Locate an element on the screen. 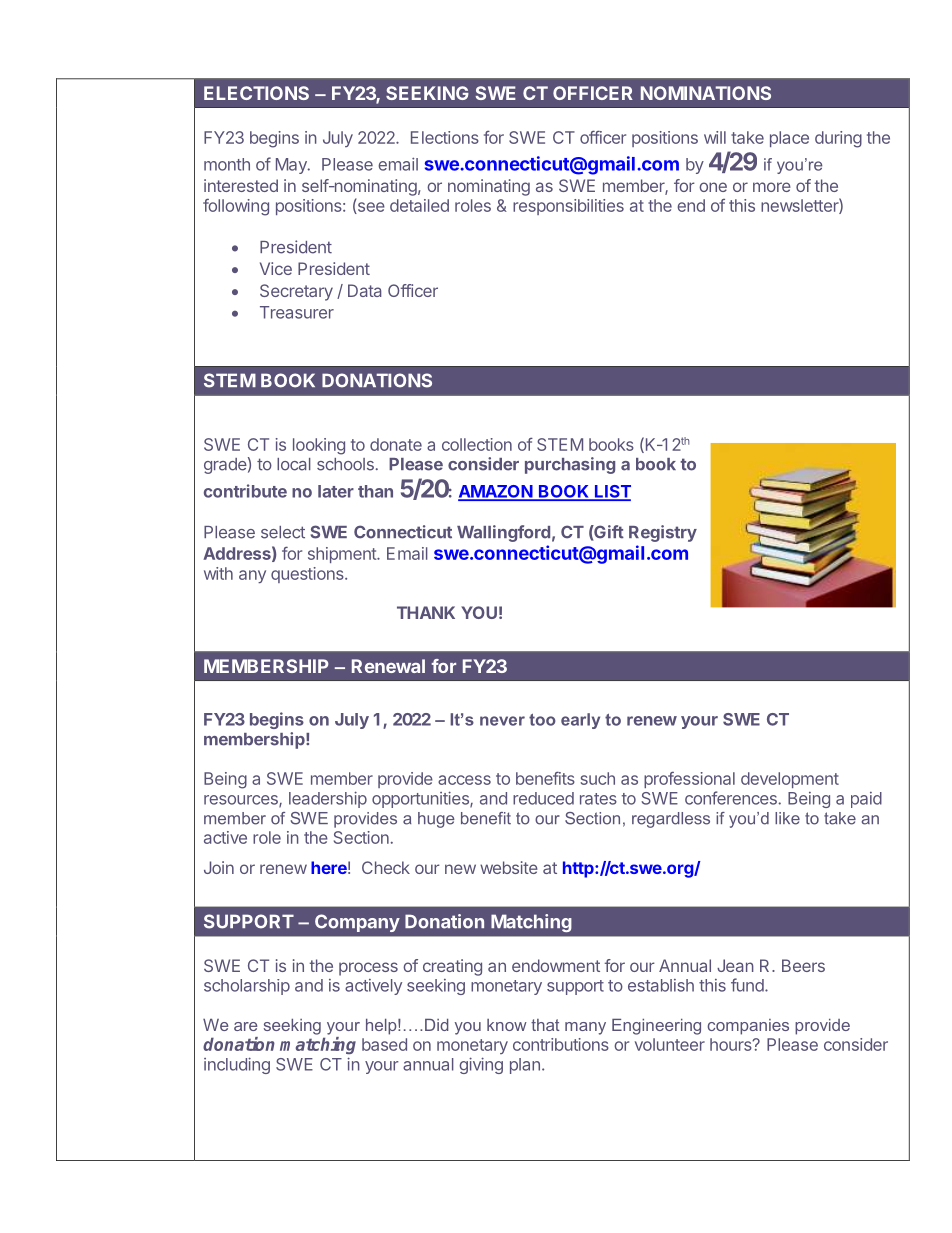  place is located at coordinates (789, 139).
